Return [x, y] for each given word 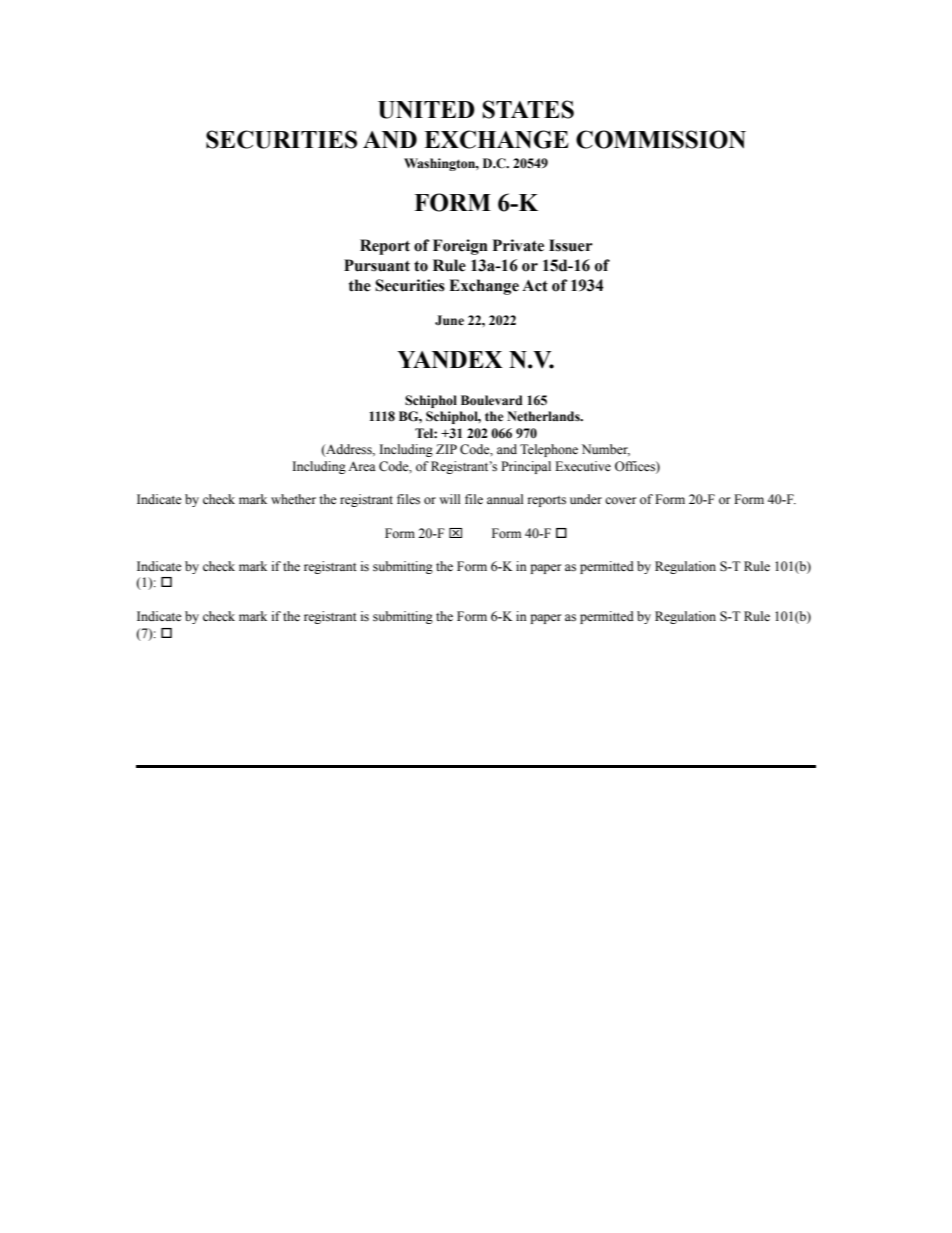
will [450, 499]
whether [293, 499]
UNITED [426, 110]
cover [620, 500]
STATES [528, 109]
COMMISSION [661, 139]
